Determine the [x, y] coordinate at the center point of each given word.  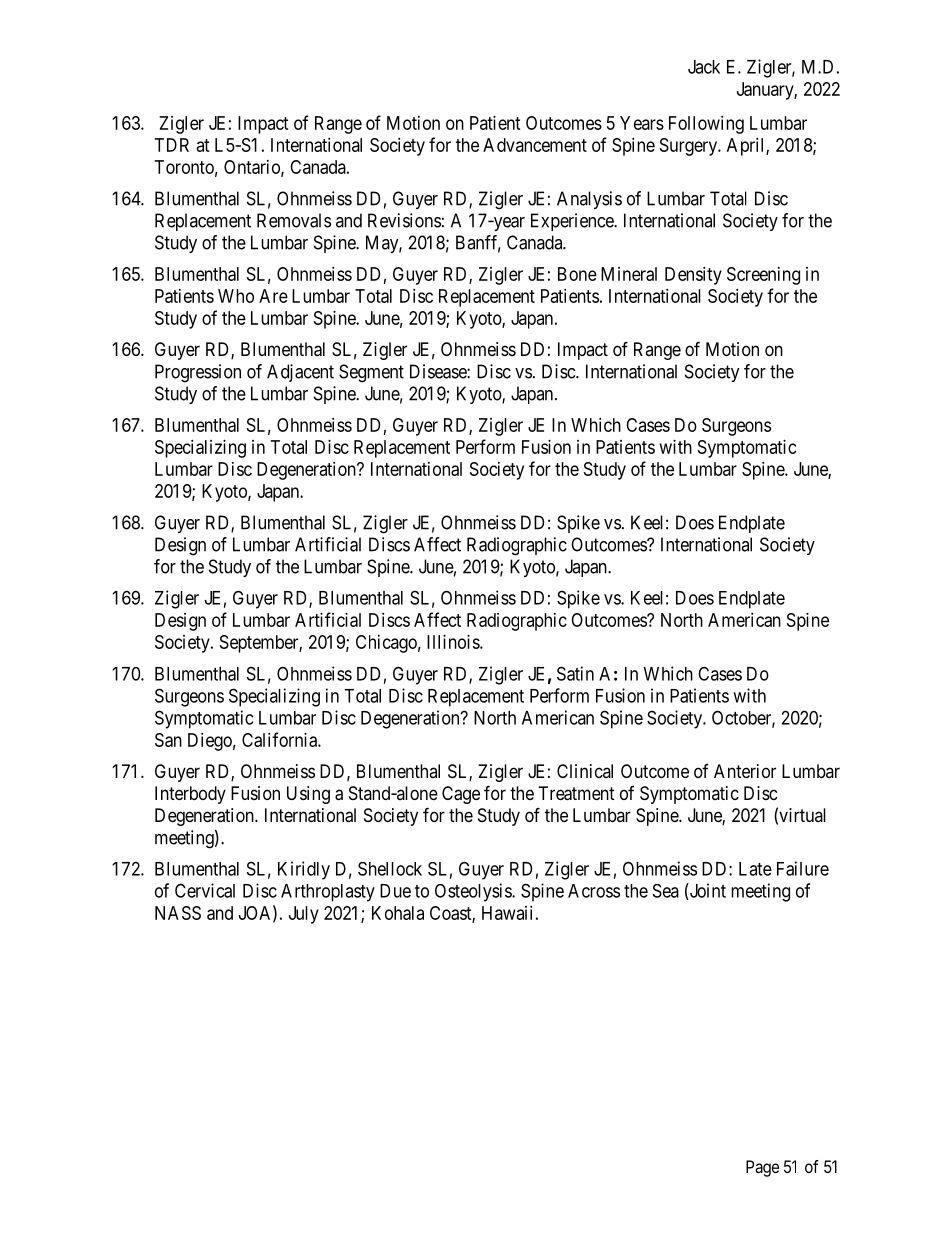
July [304, 915]
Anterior [745, 771]
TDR [172, 145]
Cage [461, 795]
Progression [198, 373]
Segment [371, 373]
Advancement [535, 145]
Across [594, 891]
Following [706, 125]
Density [693, 276]
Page [762, 1168]
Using [308, 795]
